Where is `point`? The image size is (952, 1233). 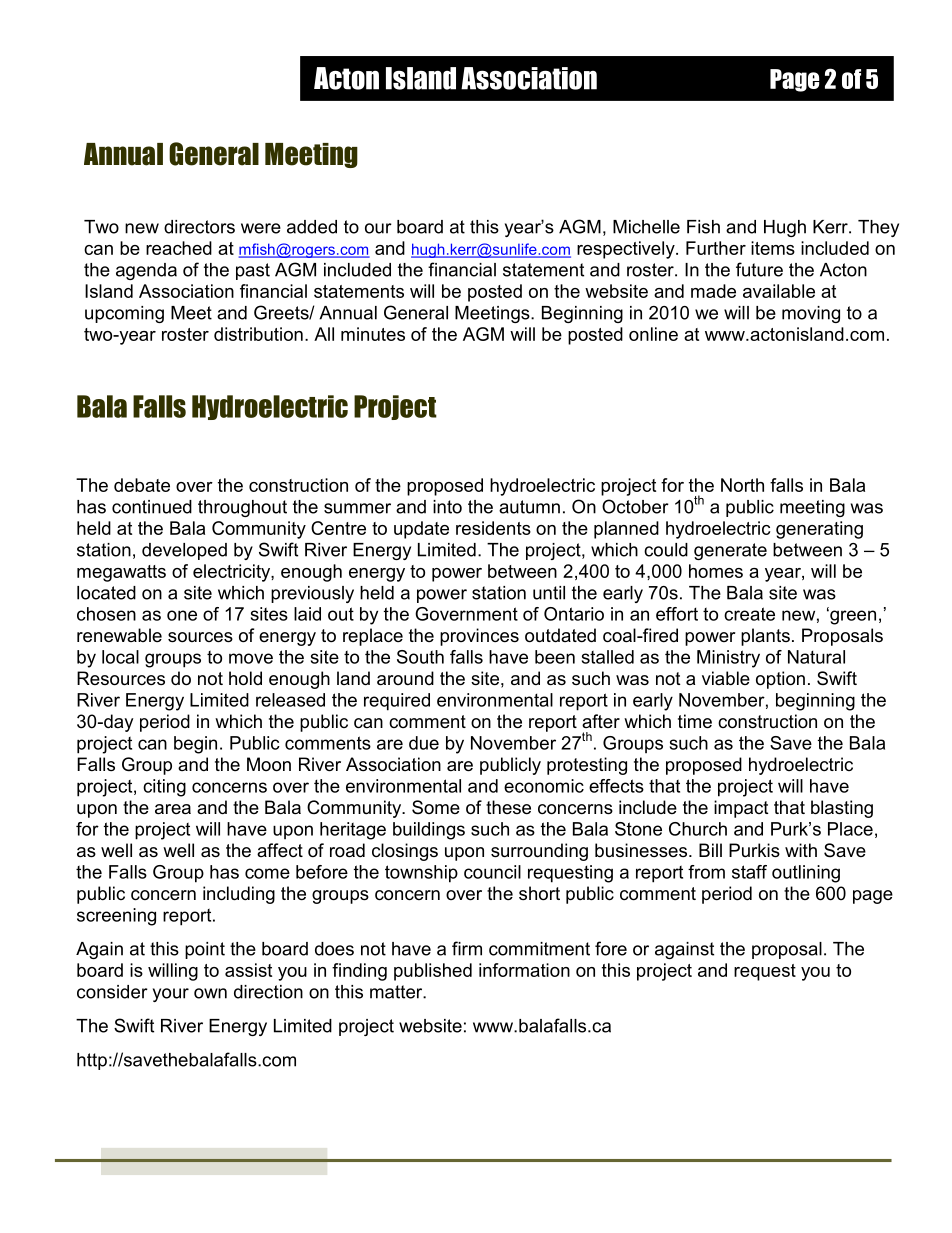
point is located at coordinates (205, 950).
